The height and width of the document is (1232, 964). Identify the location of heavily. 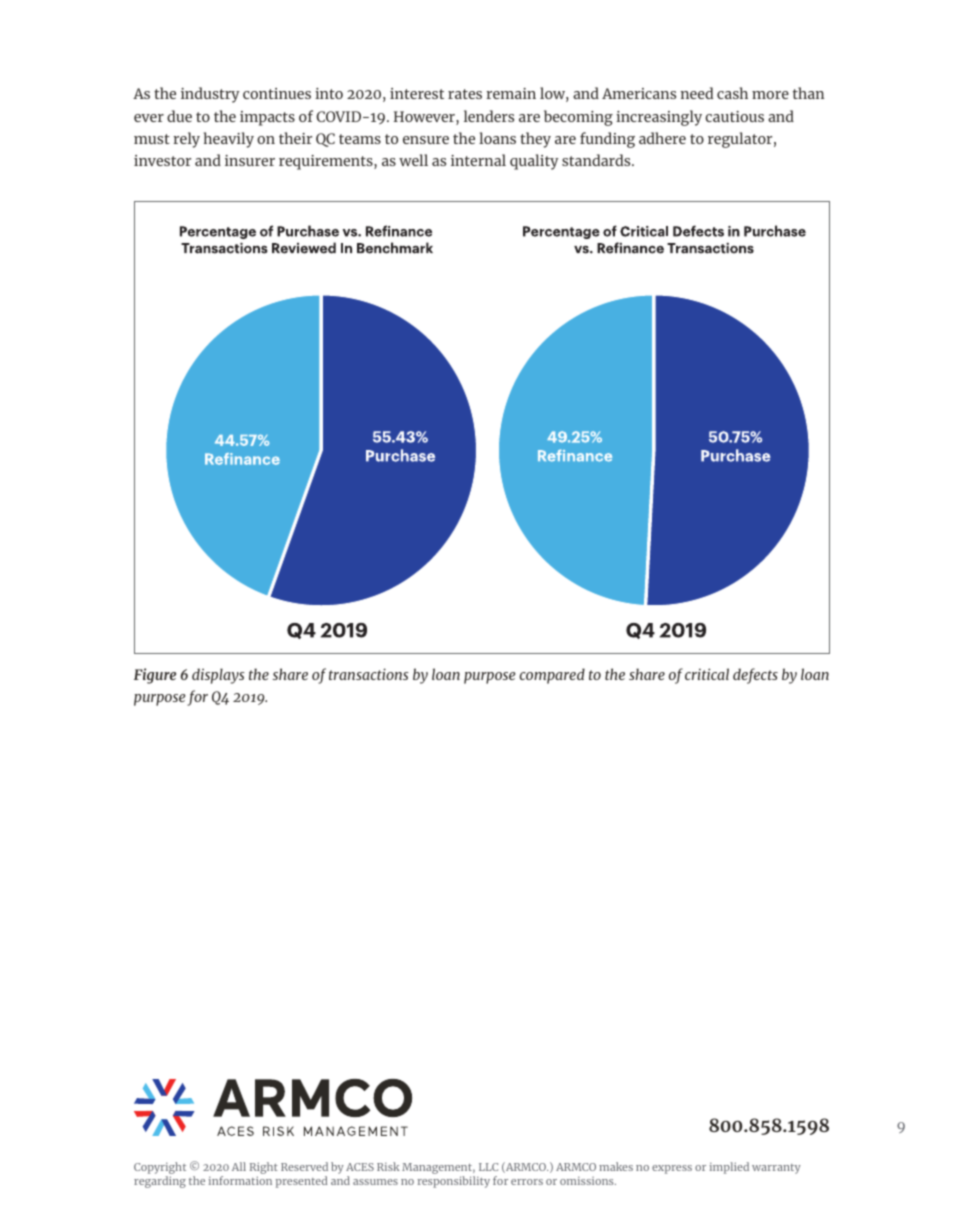
(229, 140).
